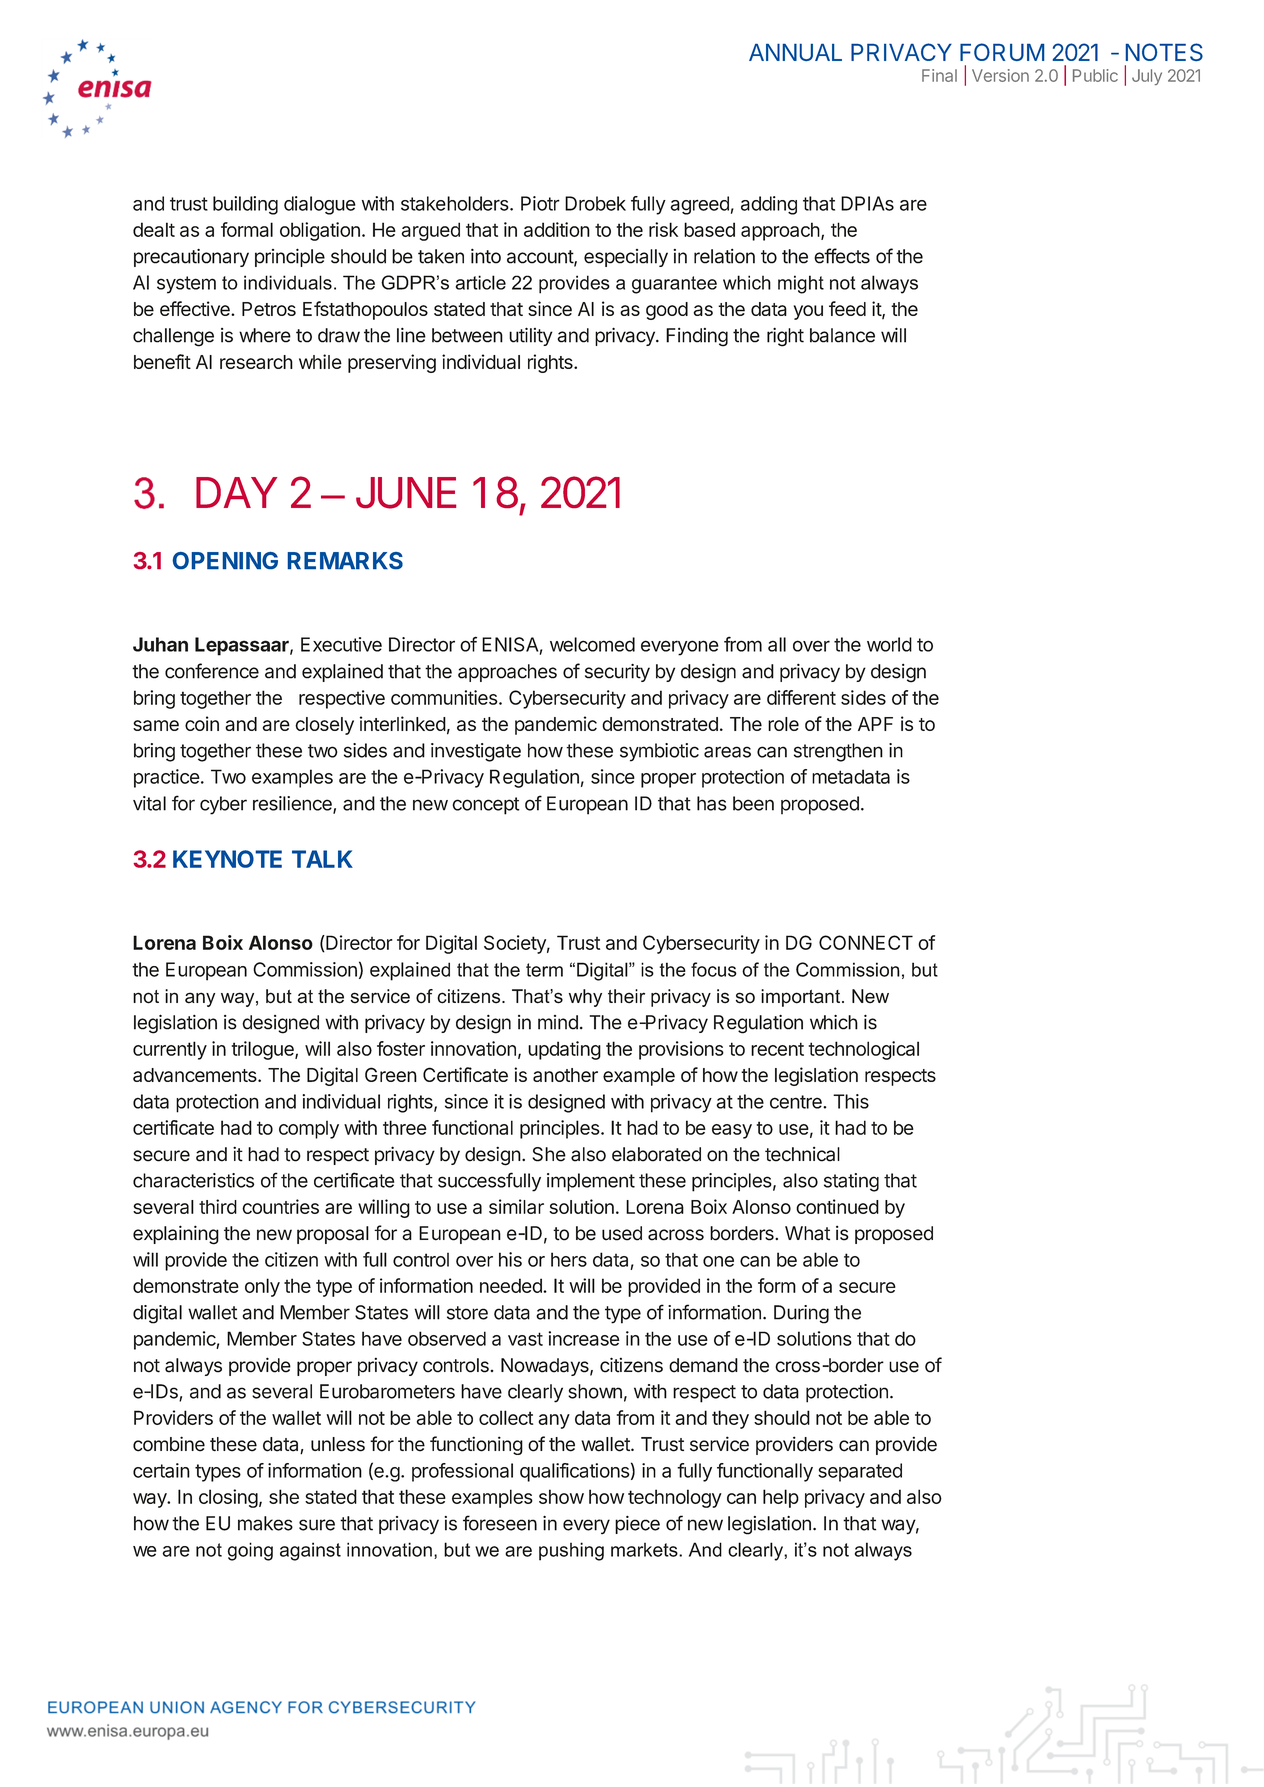 The height and width of the image is (1787, 1264). Describe the element at coordinates (196, 1075) in the image. I see `advancements` at that location.
